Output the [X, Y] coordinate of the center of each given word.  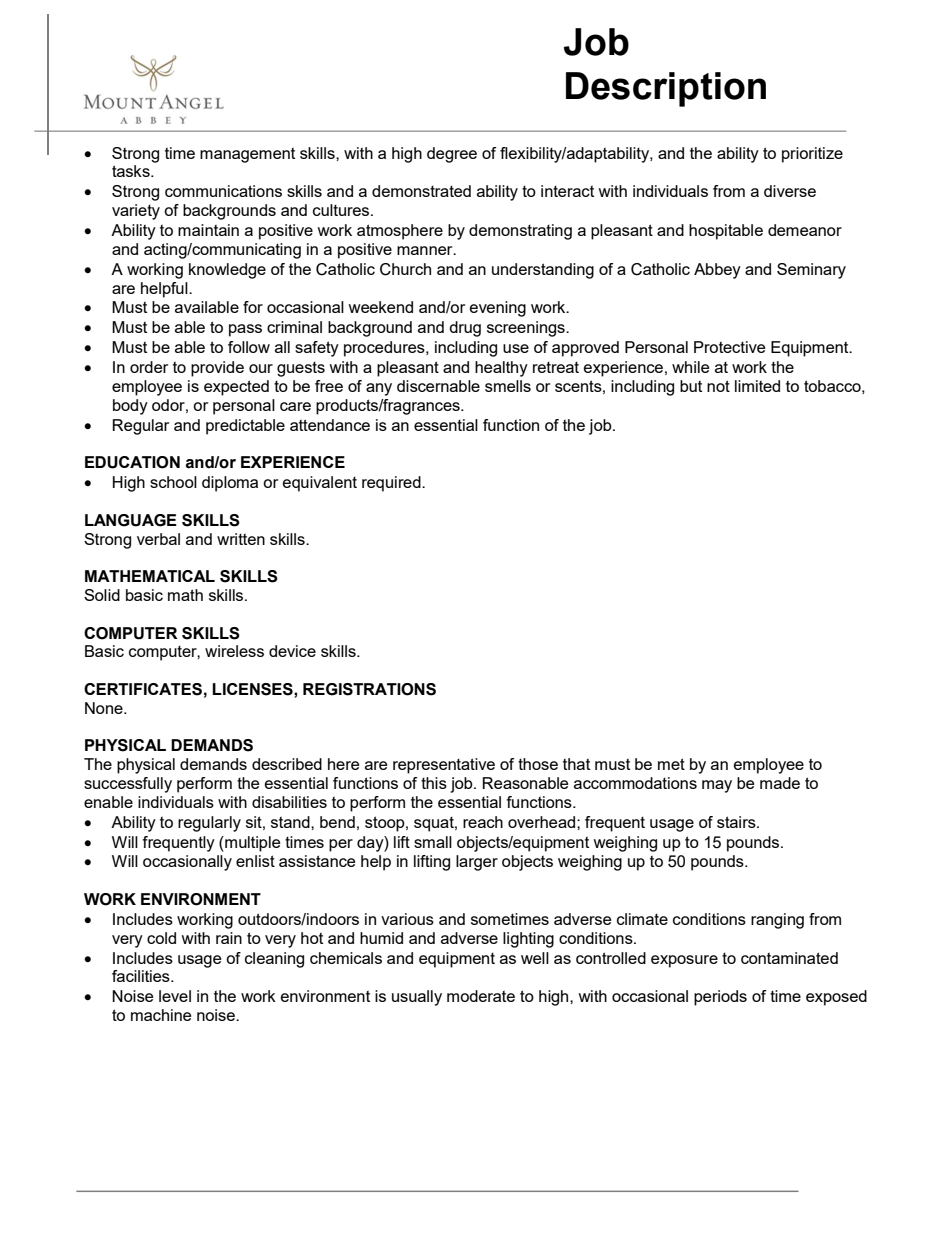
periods [720, 998]
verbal [158, 539]
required [392, 484]
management [247, 155]
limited [757, 386]
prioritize [812, 155]
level [175, 996]
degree [452, 155]
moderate [481, 996]
